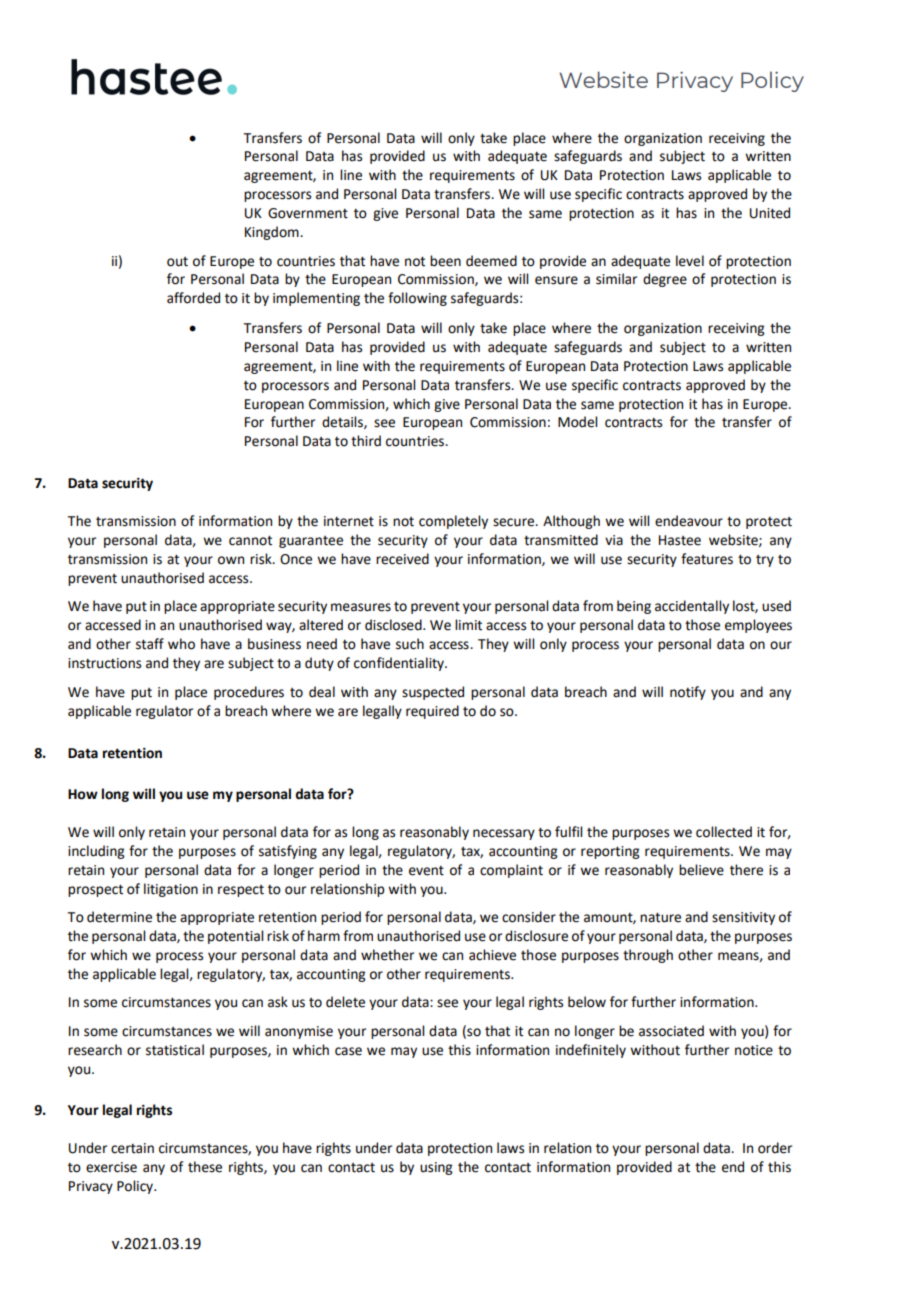 The height and width of the screenshot is (1308, 924). Describe the element at coordinates (433, 693) in the screenshot. I see `suspected` at that location.
